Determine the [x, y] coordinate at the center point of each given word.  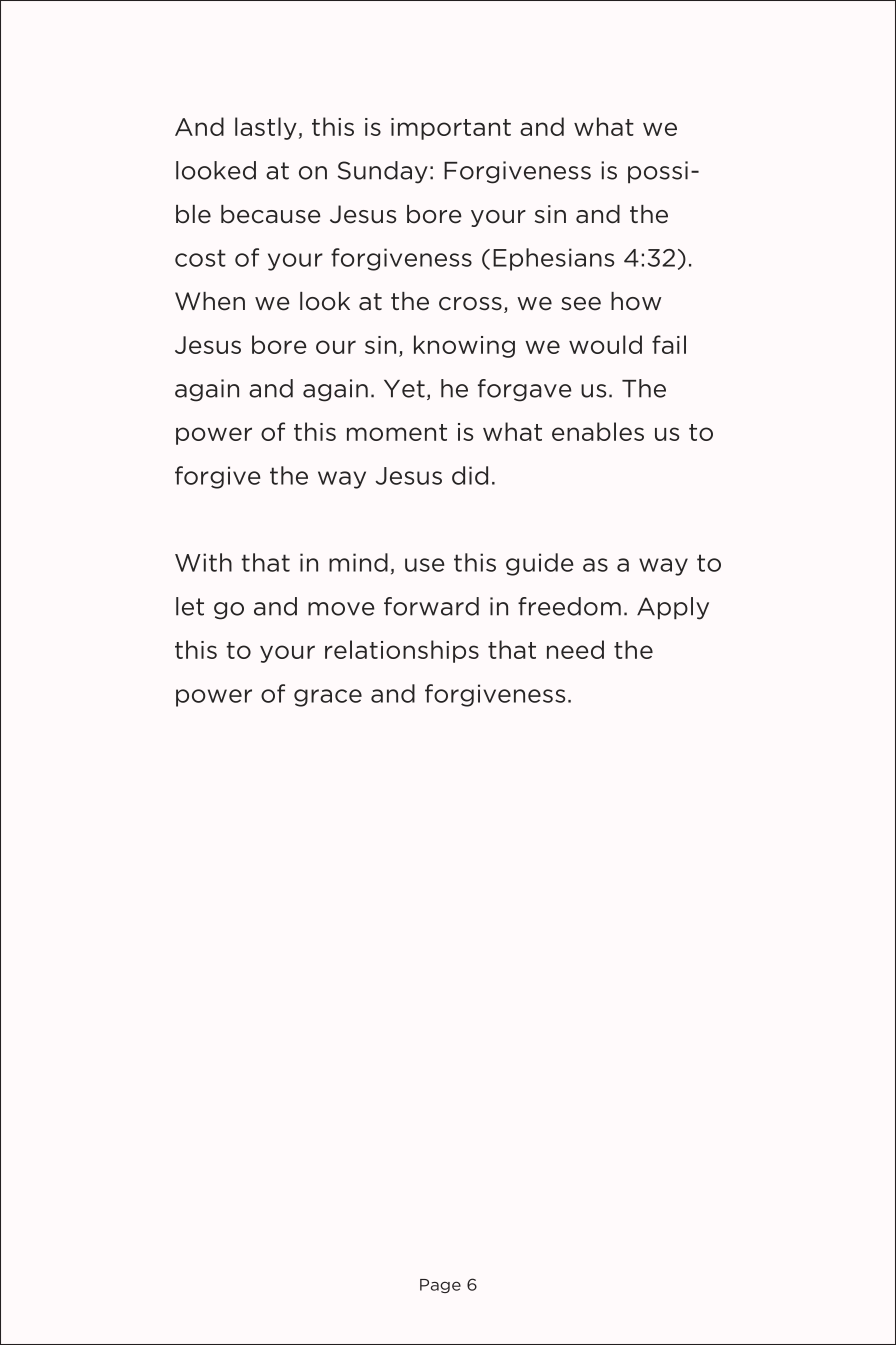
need [575, 649]
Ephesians [553, 259]
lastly [266, 128]
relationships [402, 651]
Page [440, 1286]
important [451, 129]
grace [328, 698]
